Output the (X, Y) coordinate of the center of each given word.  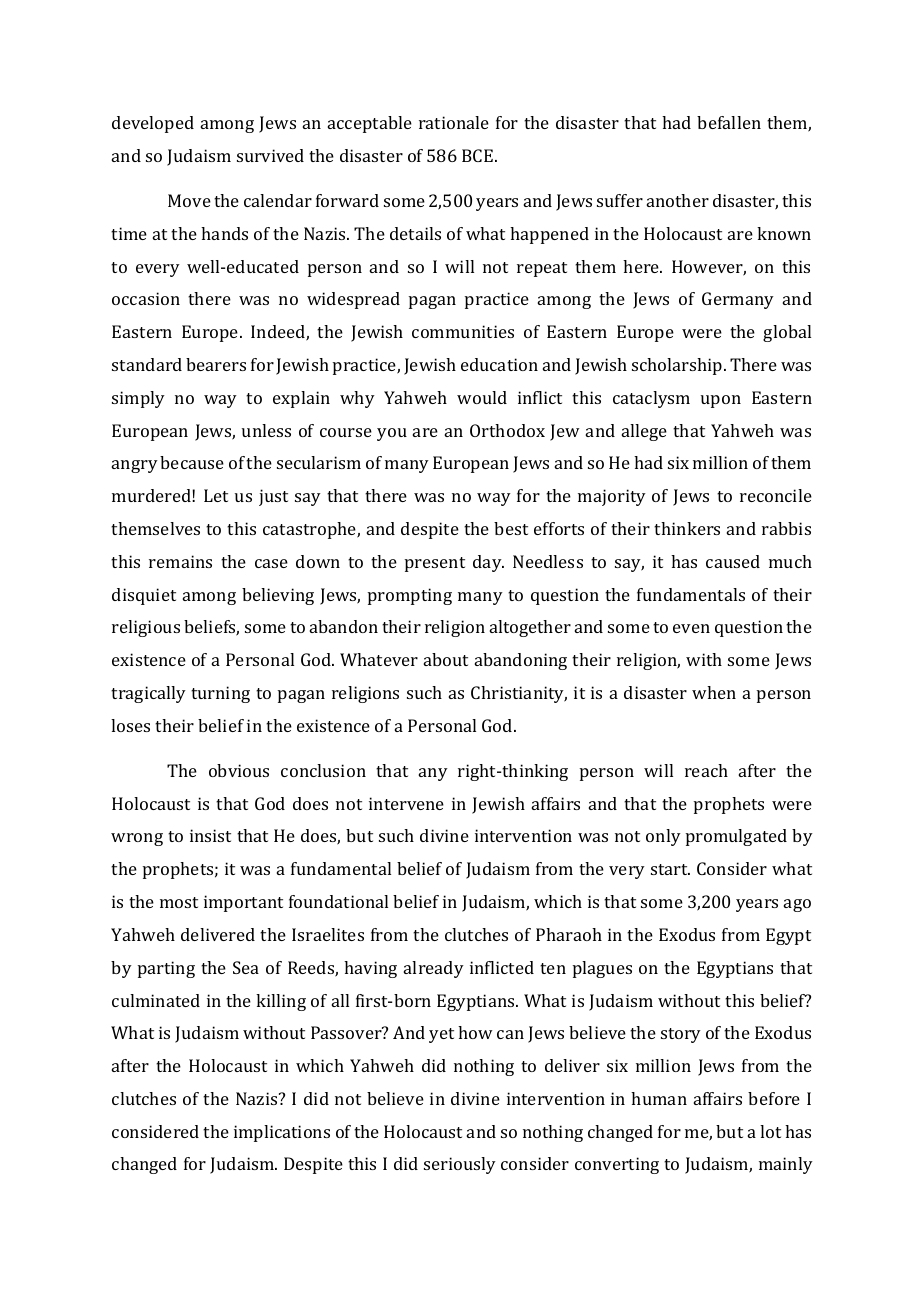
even (691, 628)
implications (282, 1133)
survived (270, 155)
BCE (479, 155)
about (446, 659)
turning (220, 694)
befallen (729, 122)
